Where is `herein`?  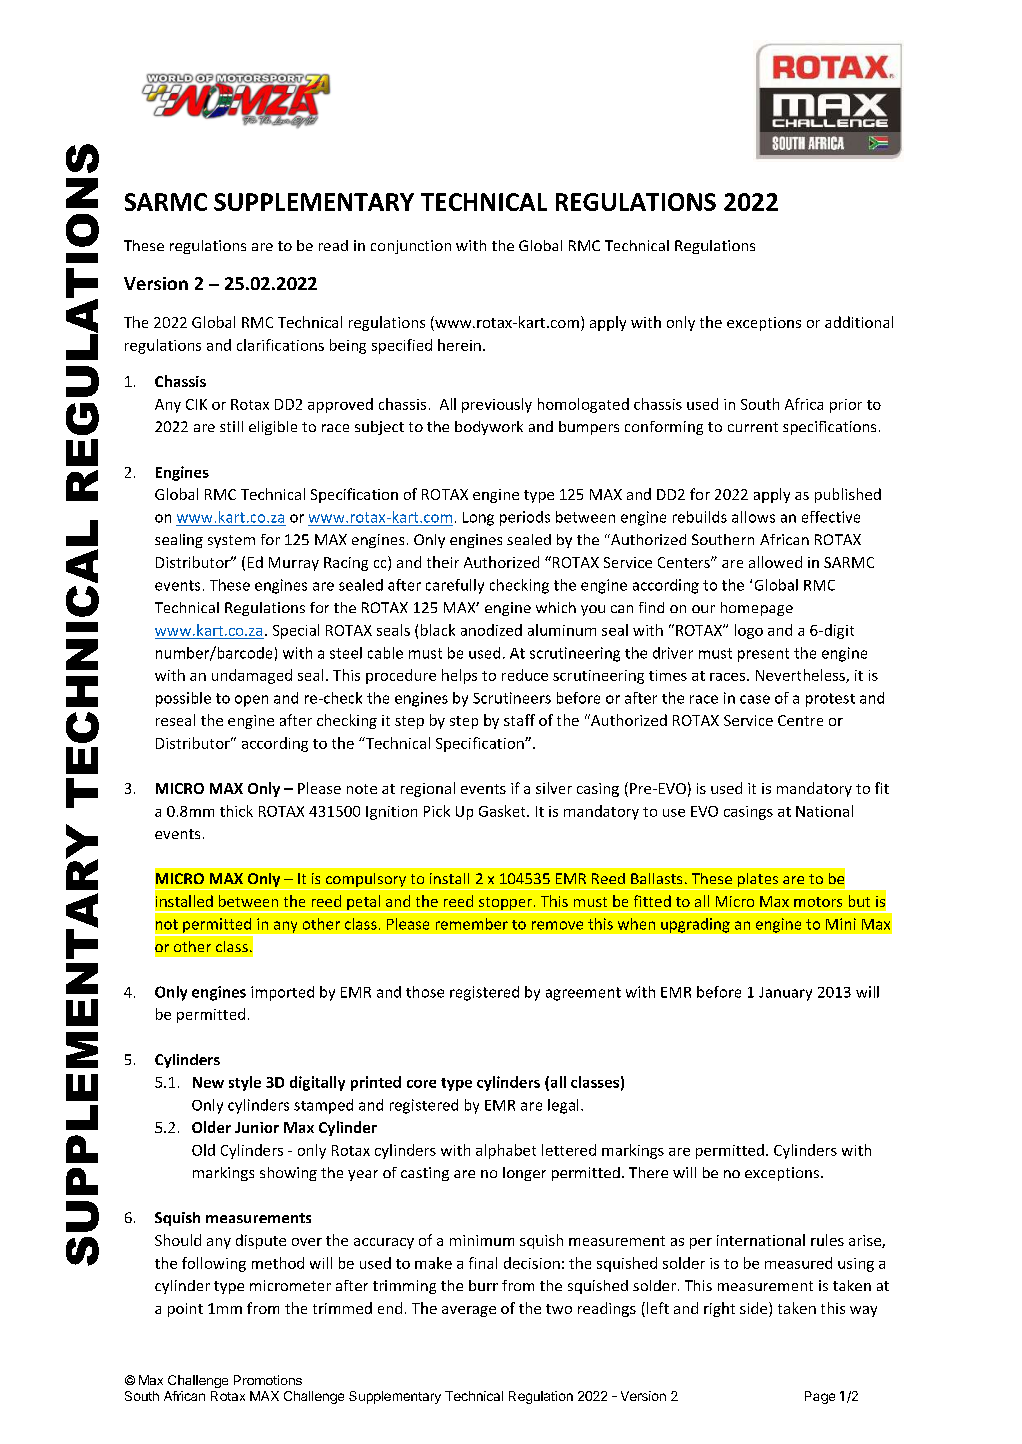 herein is located at coordinates (459, 345).
